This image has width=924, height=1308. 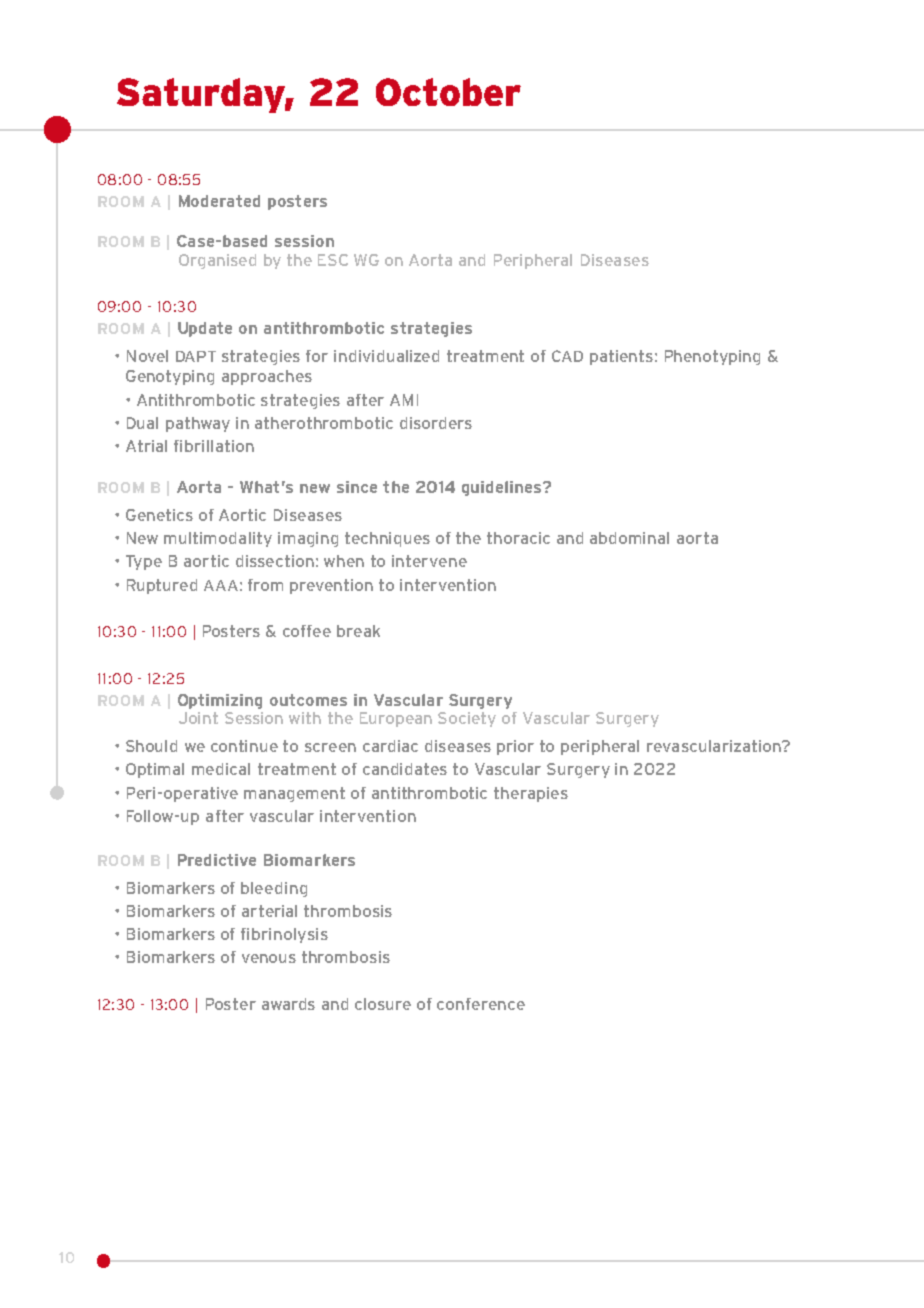 What do you see at coordinates (448, 92) in the image?
I see `October` at bounding box center [448, 92].
